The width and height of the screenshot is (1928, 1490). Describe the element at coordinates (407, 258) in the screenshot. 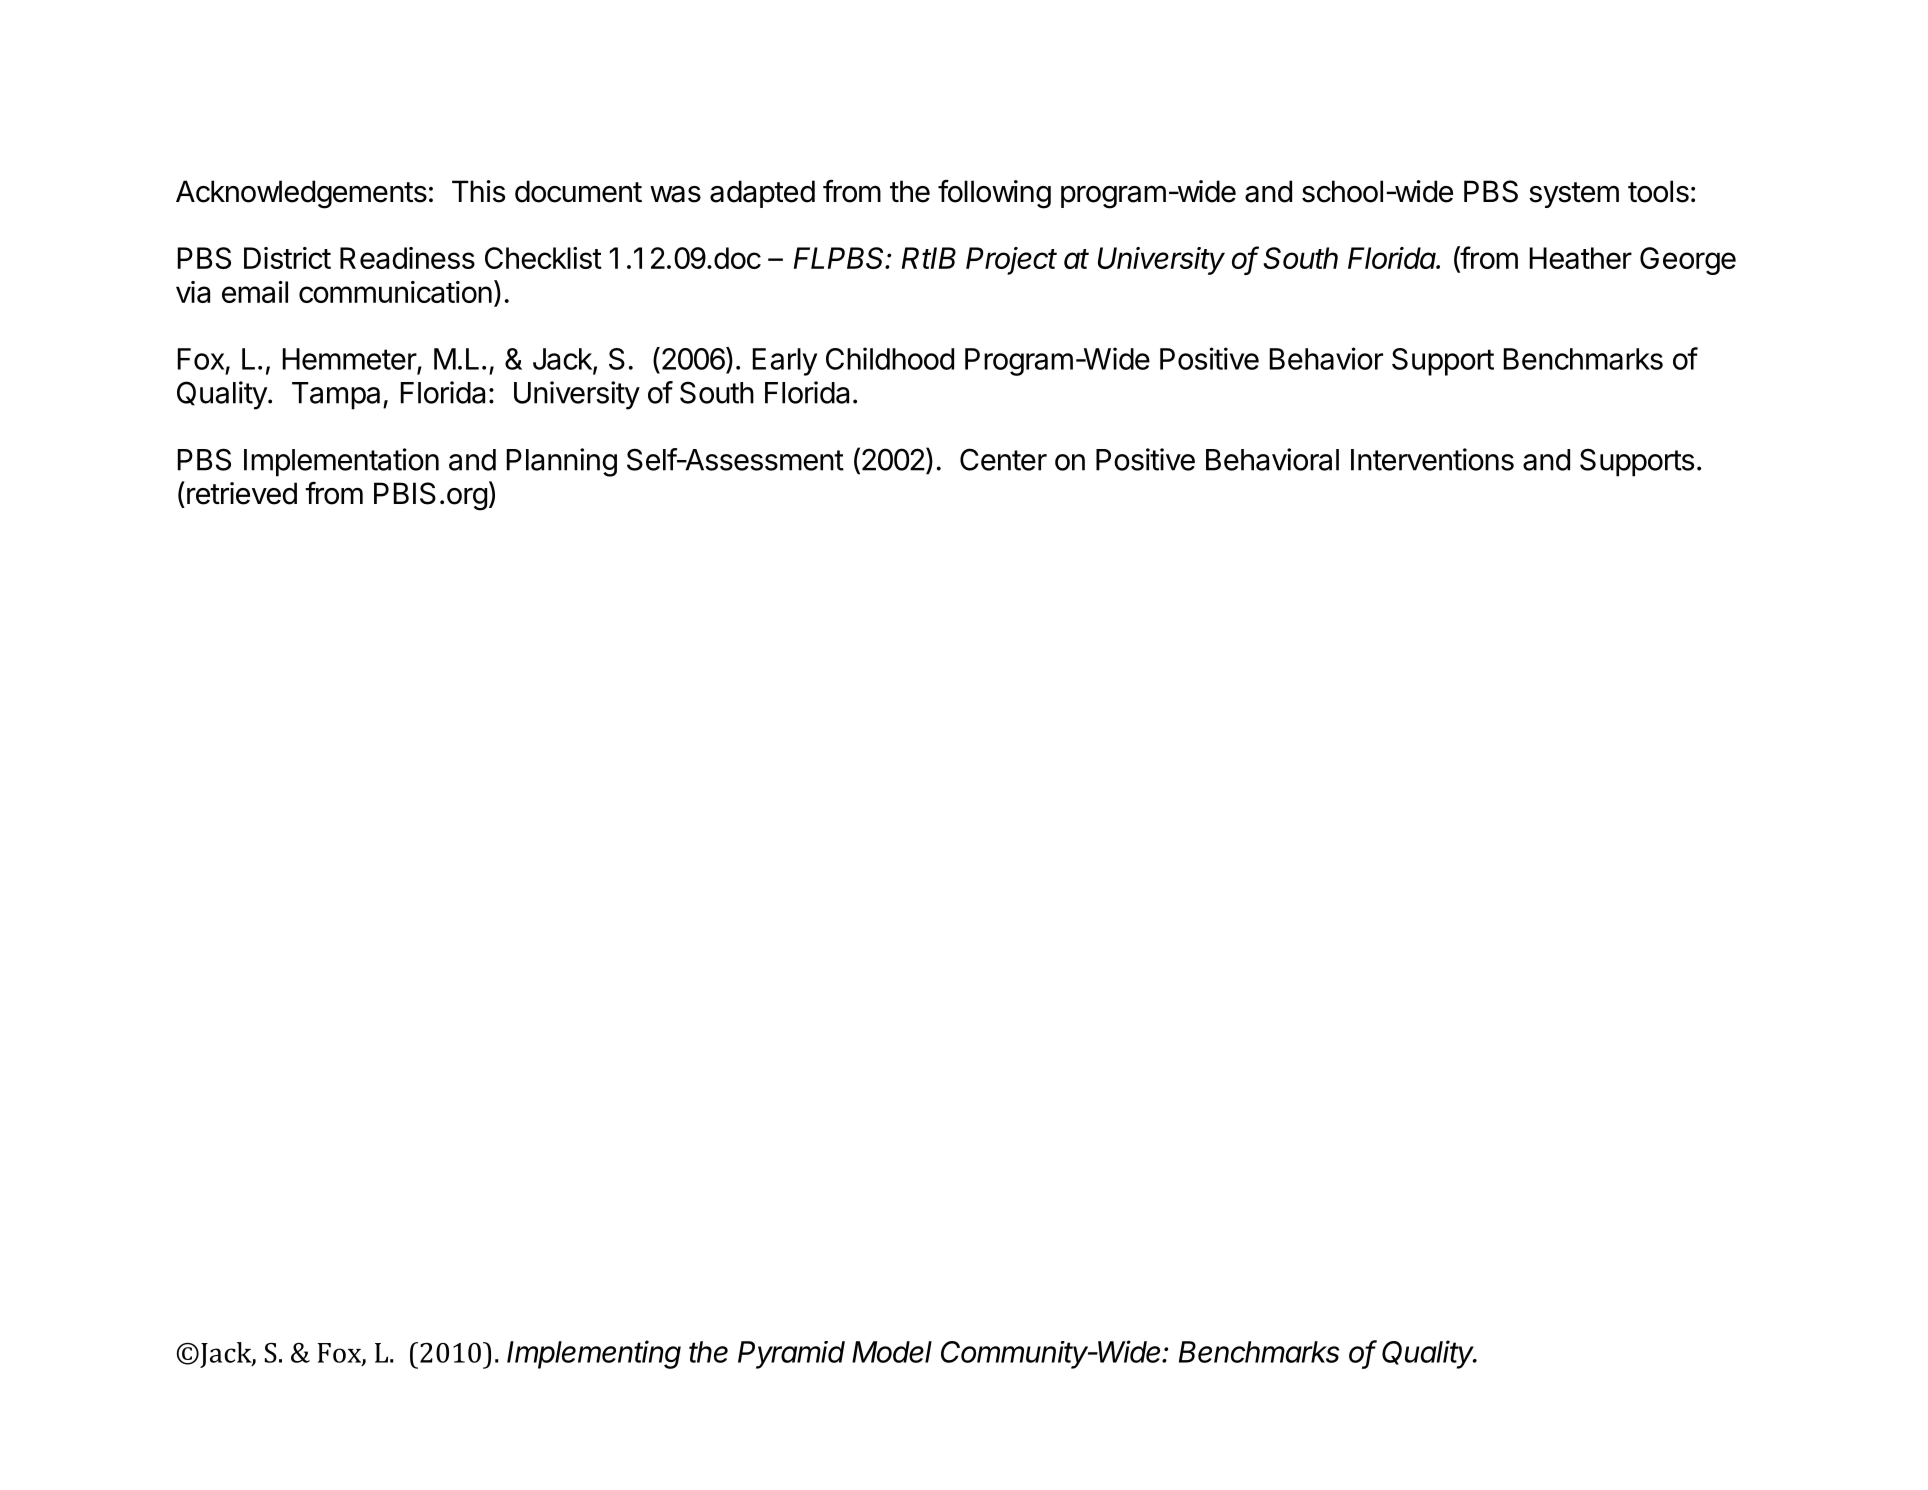

I see `Readiness` at that location.
